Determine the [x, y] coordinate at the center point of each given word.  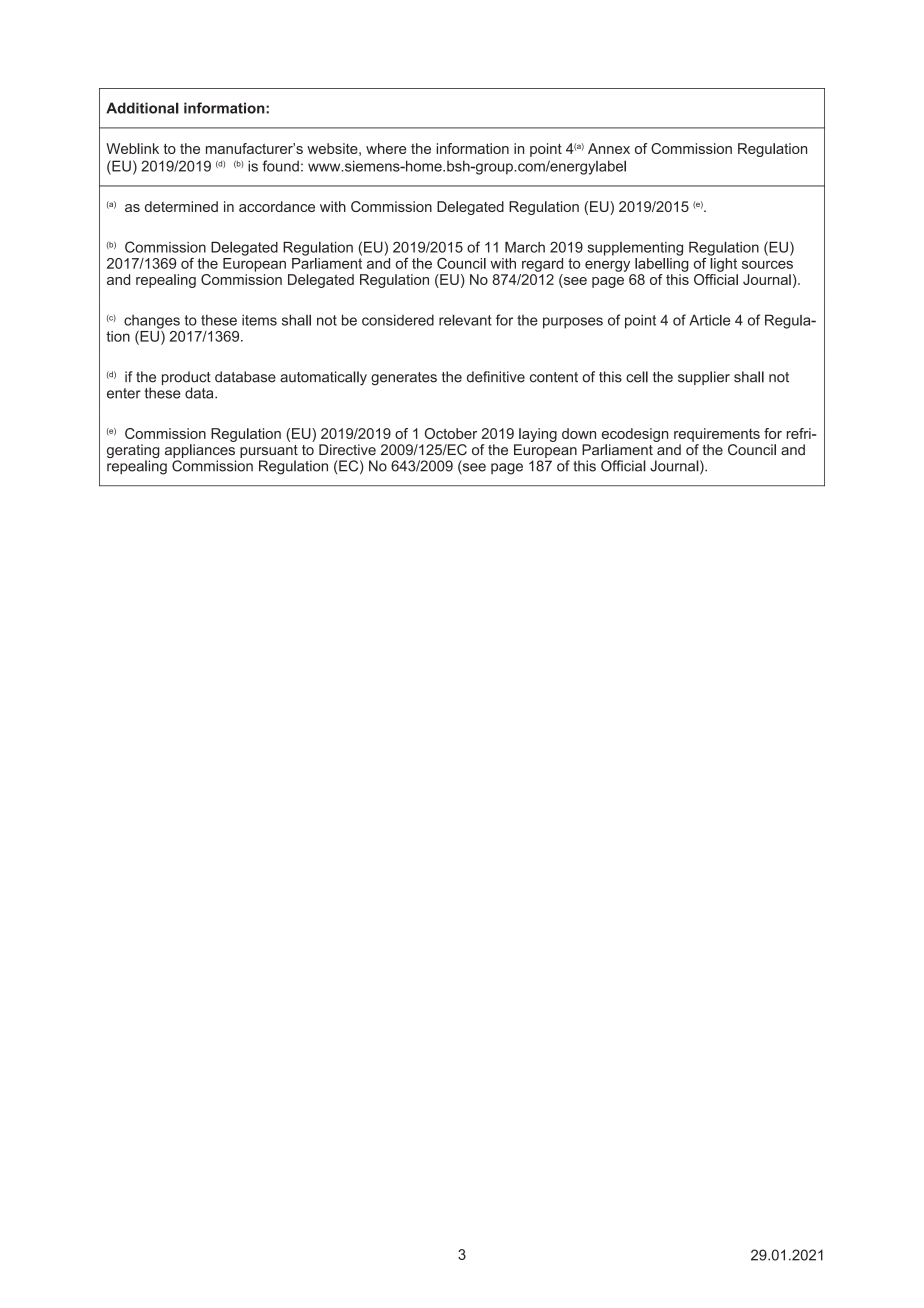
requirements [717, 435]
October [451, 433]
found [281, 166]
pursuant [269, 451]
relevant [465, 320]
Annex [609, 148]
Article [709, 320]
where [386, 148]
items [259, 320]
